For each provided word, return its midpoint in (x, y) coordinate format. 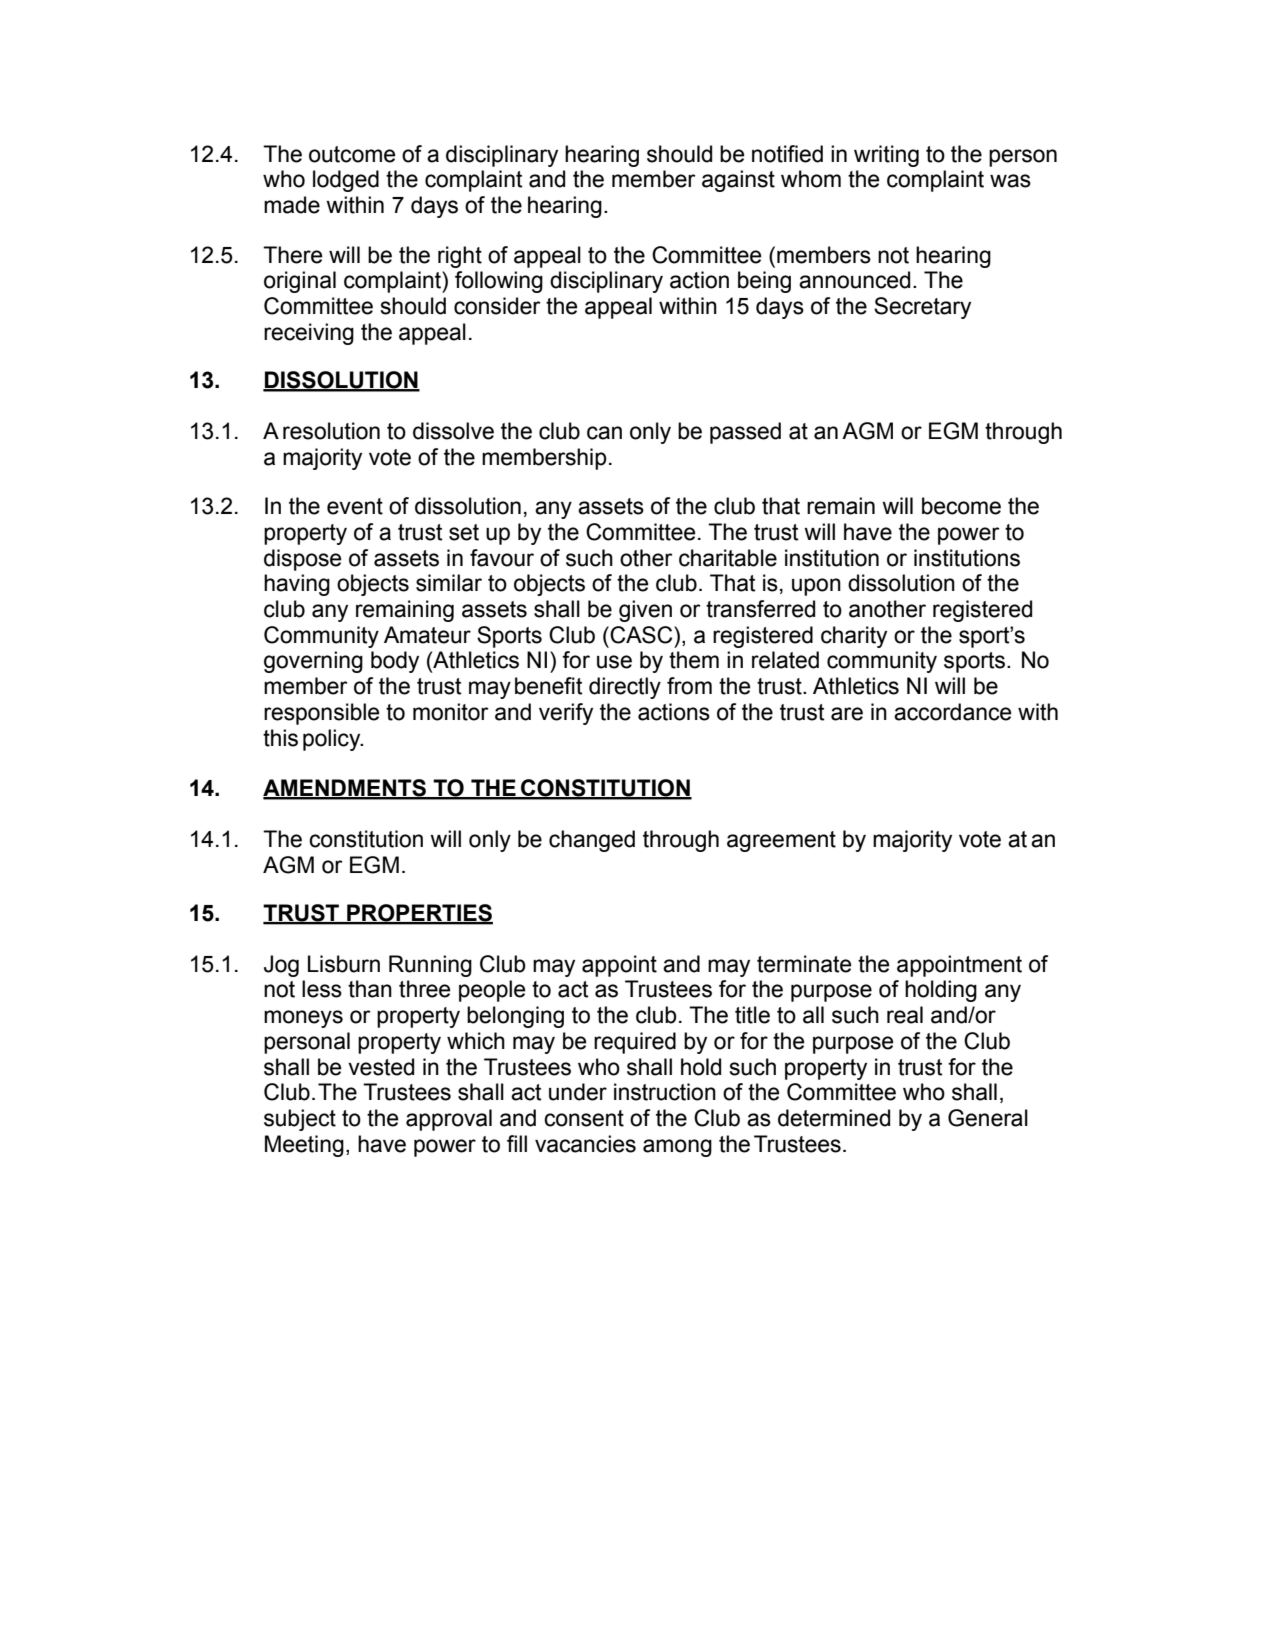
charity (854, 637)
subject (300, 1120)
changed (592, 841)
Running (430, 966)
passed (745, 433)
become (961, 506)
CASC (642, 635)
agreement (781, 841)
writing (886, 156)
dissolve (453, 431)
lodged (346, 181)
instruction (665, 1092)
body (395, 662)
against (738, 181)
